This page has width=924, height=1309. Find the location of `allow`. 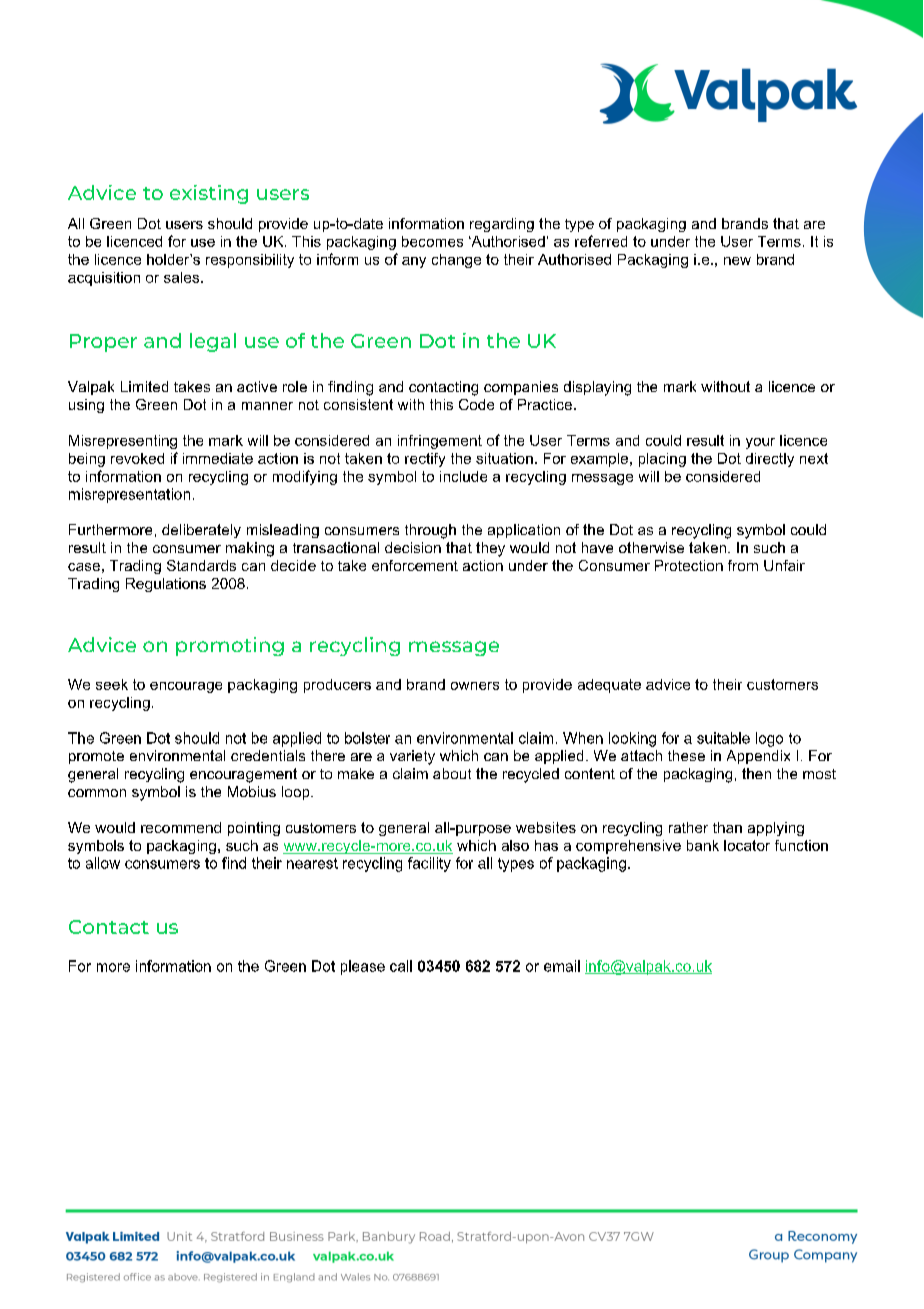

allow is located at coordinates (103, 863).
